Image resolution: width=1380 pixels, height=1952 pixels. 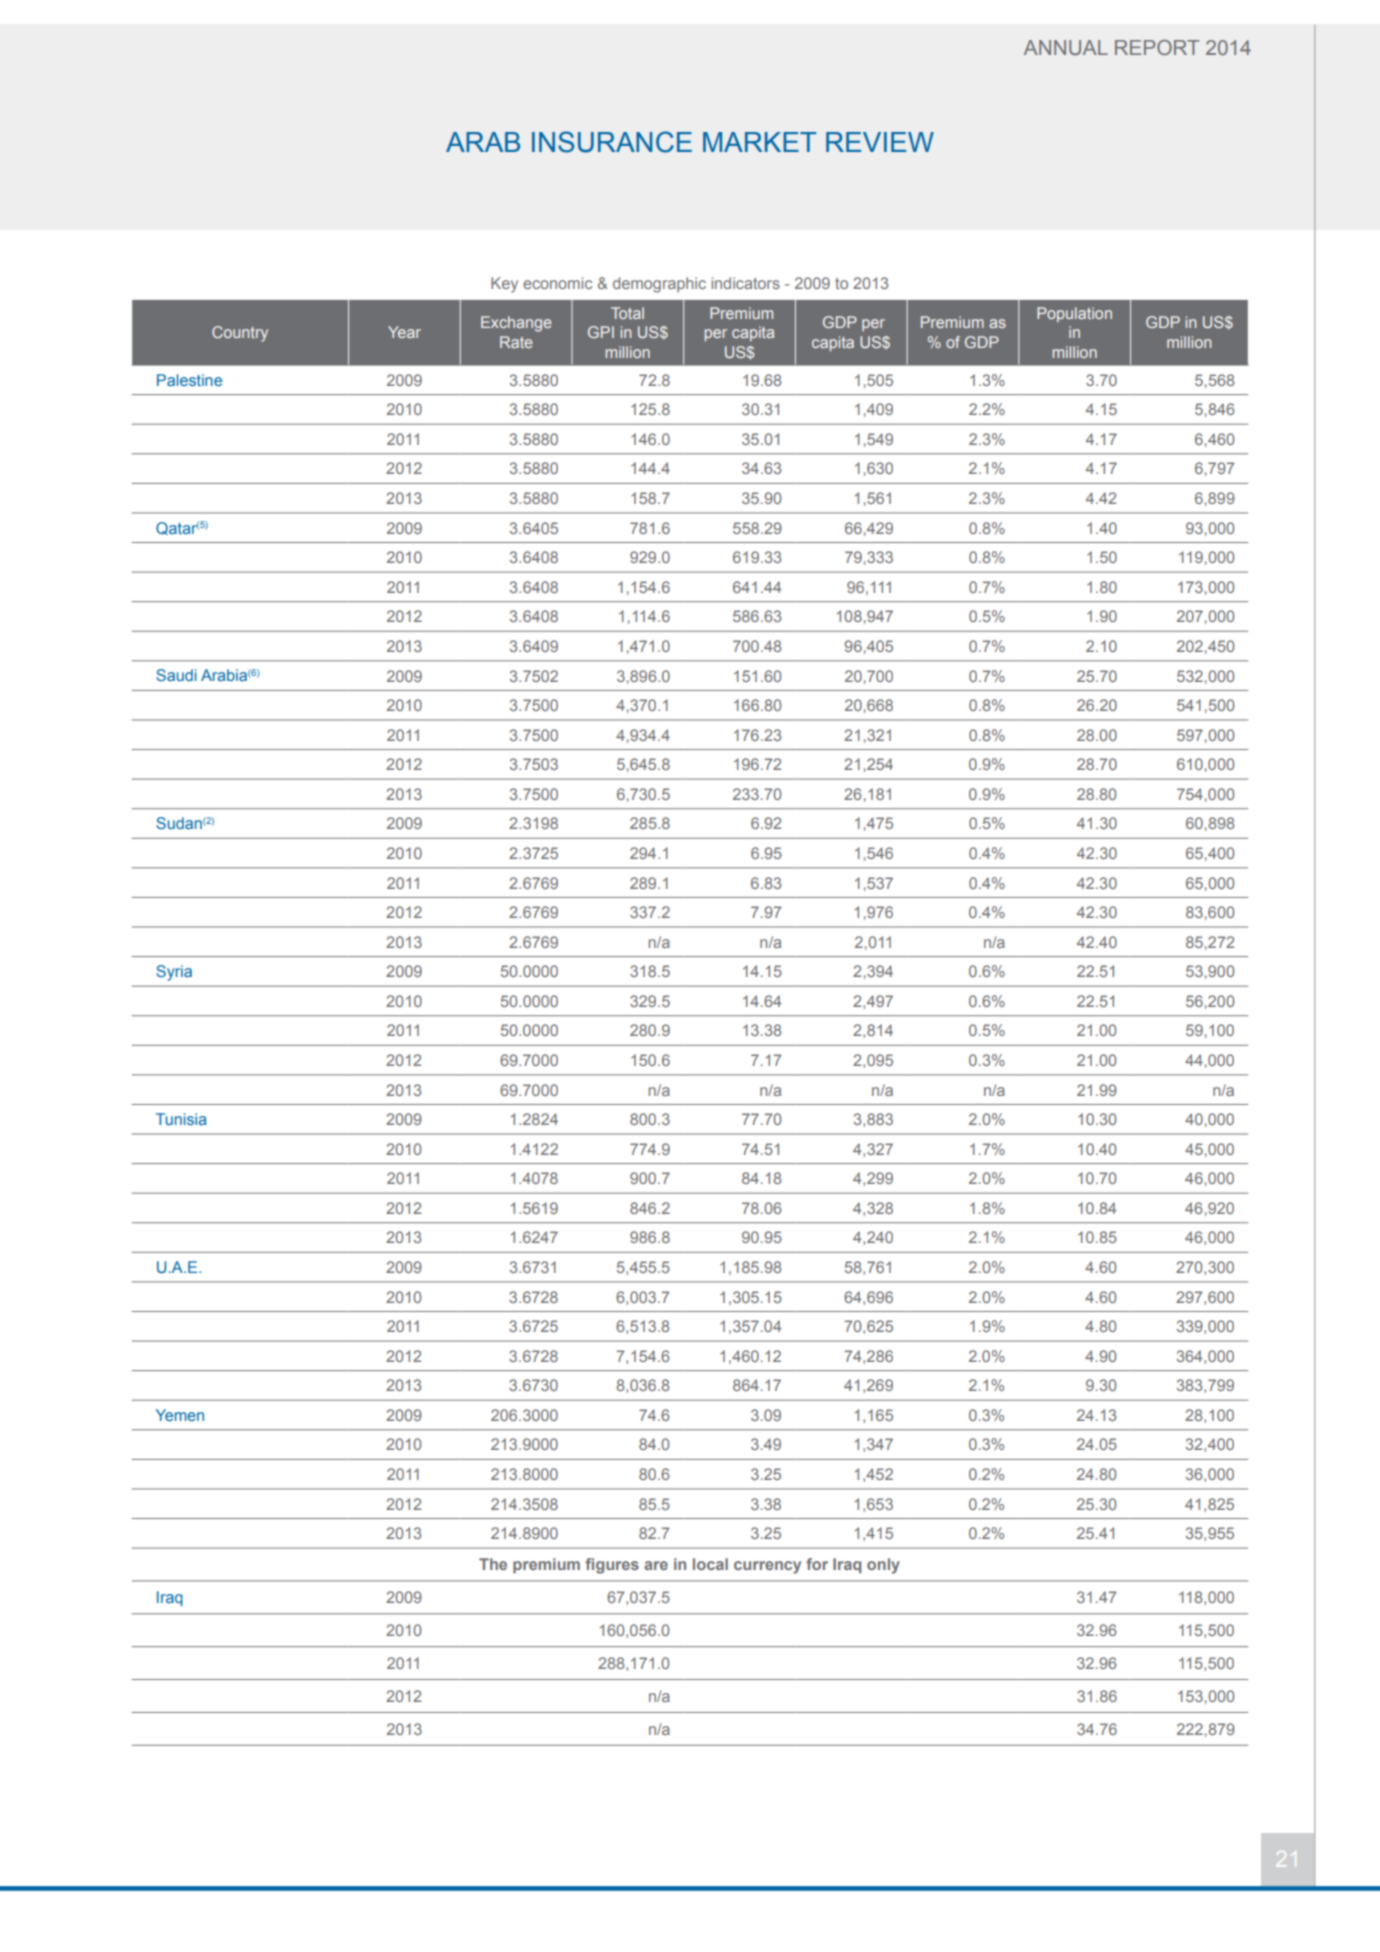 I want to click on Saudi, so click(x=176, y=675).
